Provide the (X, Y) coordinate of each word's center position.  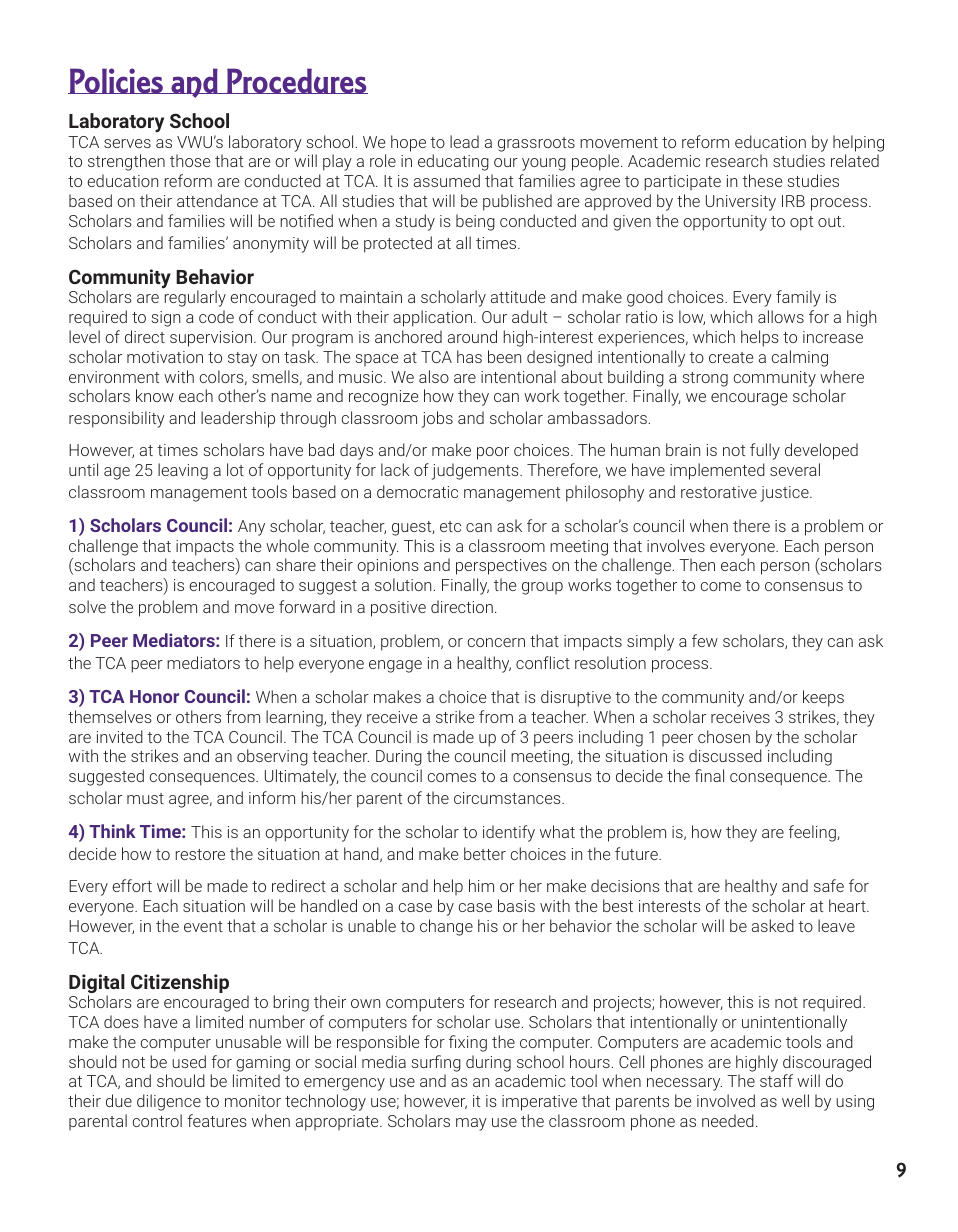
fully (765, 451)
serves (127, 143)
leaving (183, 471)
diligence (169, 1102)
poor (493, 453)
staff (776, 1080)
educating (453, 162)
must (145, 798)
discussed (725, 755)
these (762, 180)
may (471, 1124)
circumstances (508, 798)
